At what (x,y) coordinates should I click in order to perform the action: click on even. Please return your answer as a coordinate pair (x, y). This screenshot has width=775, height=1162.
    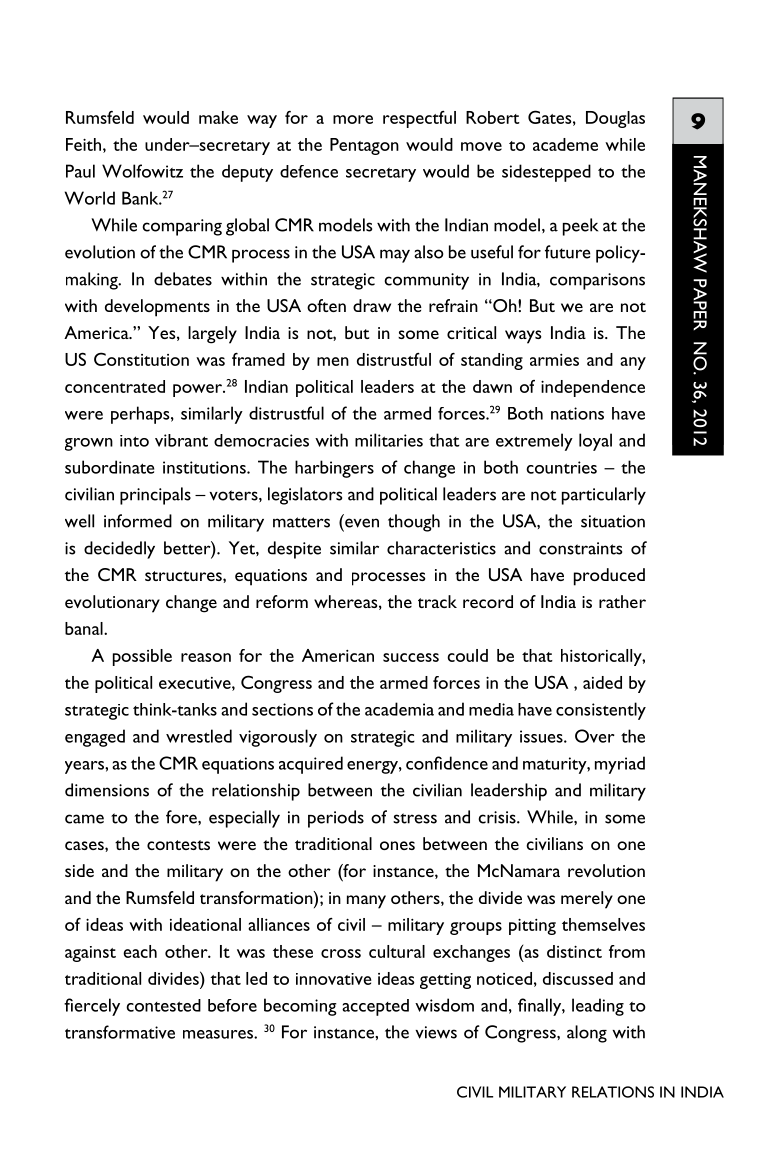
    Looking at the image, I should click on (361, 521).
